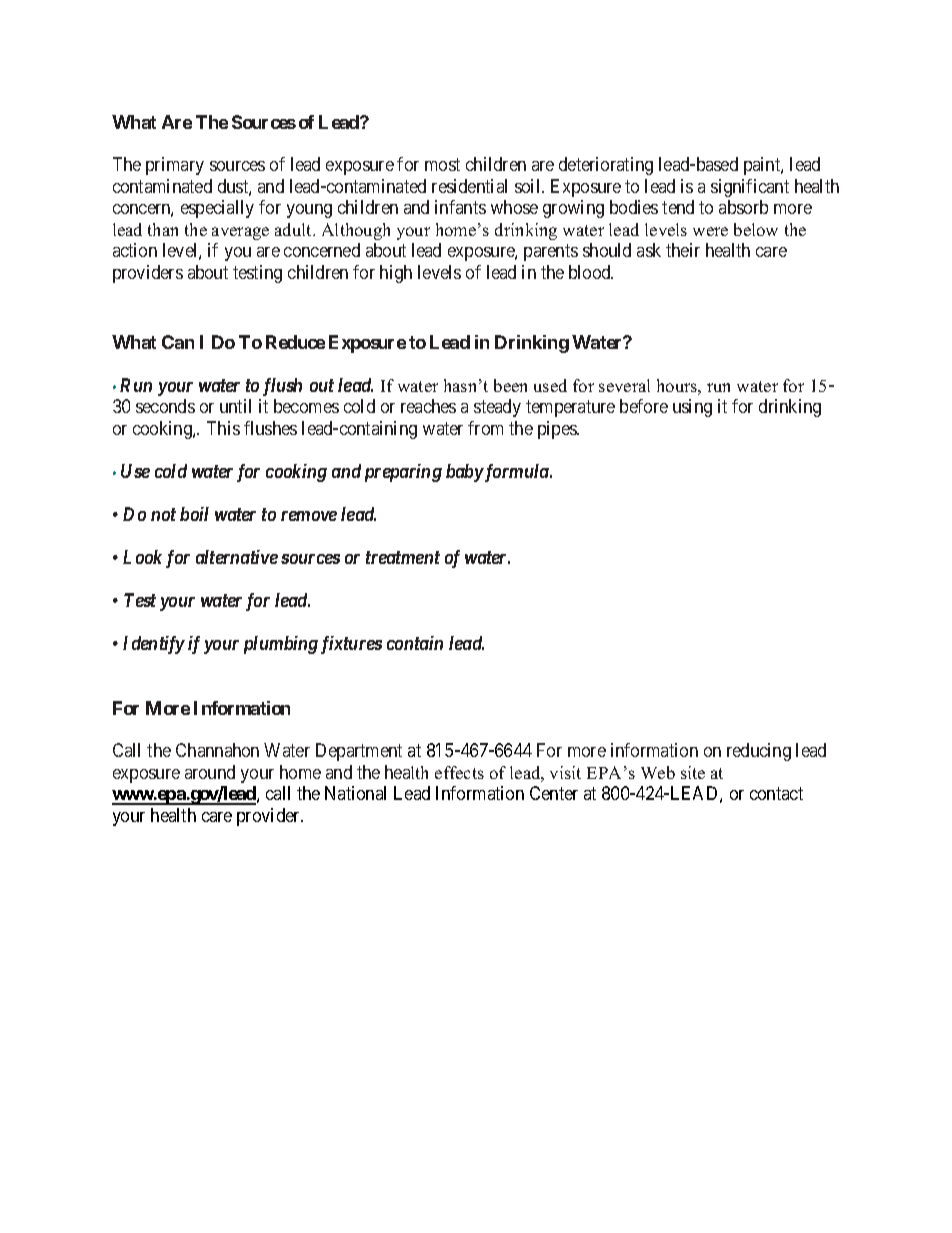  Describe the element at coordinates (210, 772) in the screenshot. I see `around` at that location.
